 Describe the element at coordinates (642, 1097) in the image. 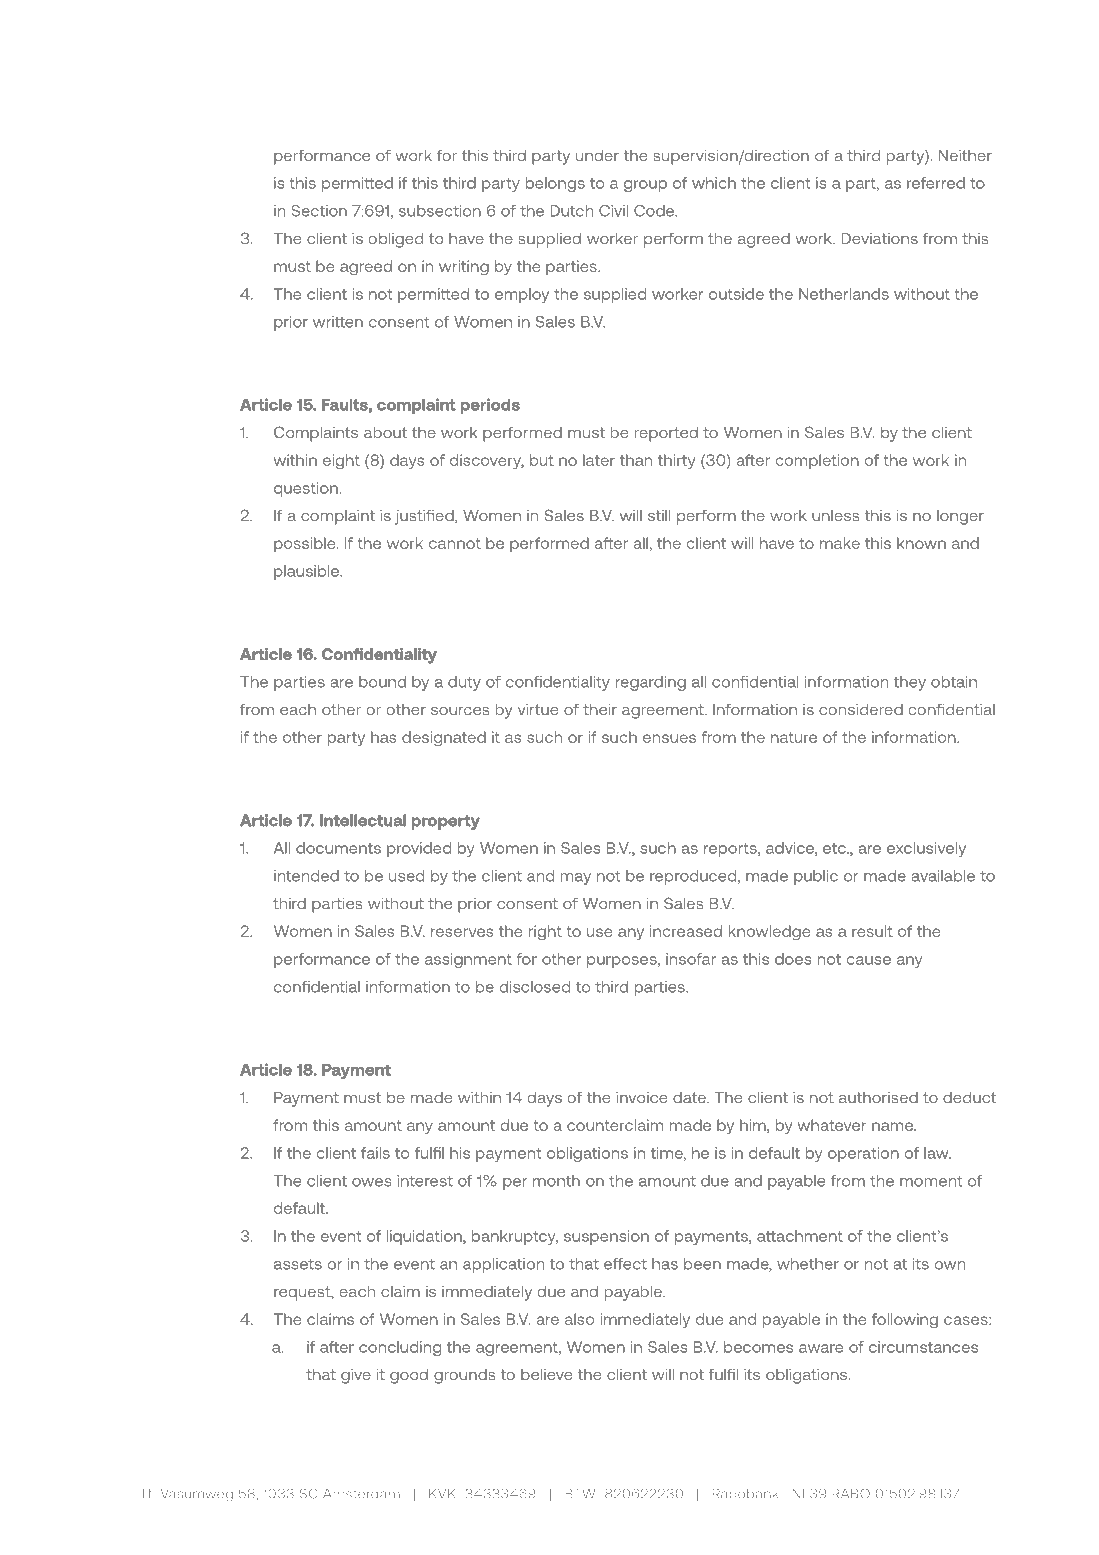

I see `invoice` at that location.
